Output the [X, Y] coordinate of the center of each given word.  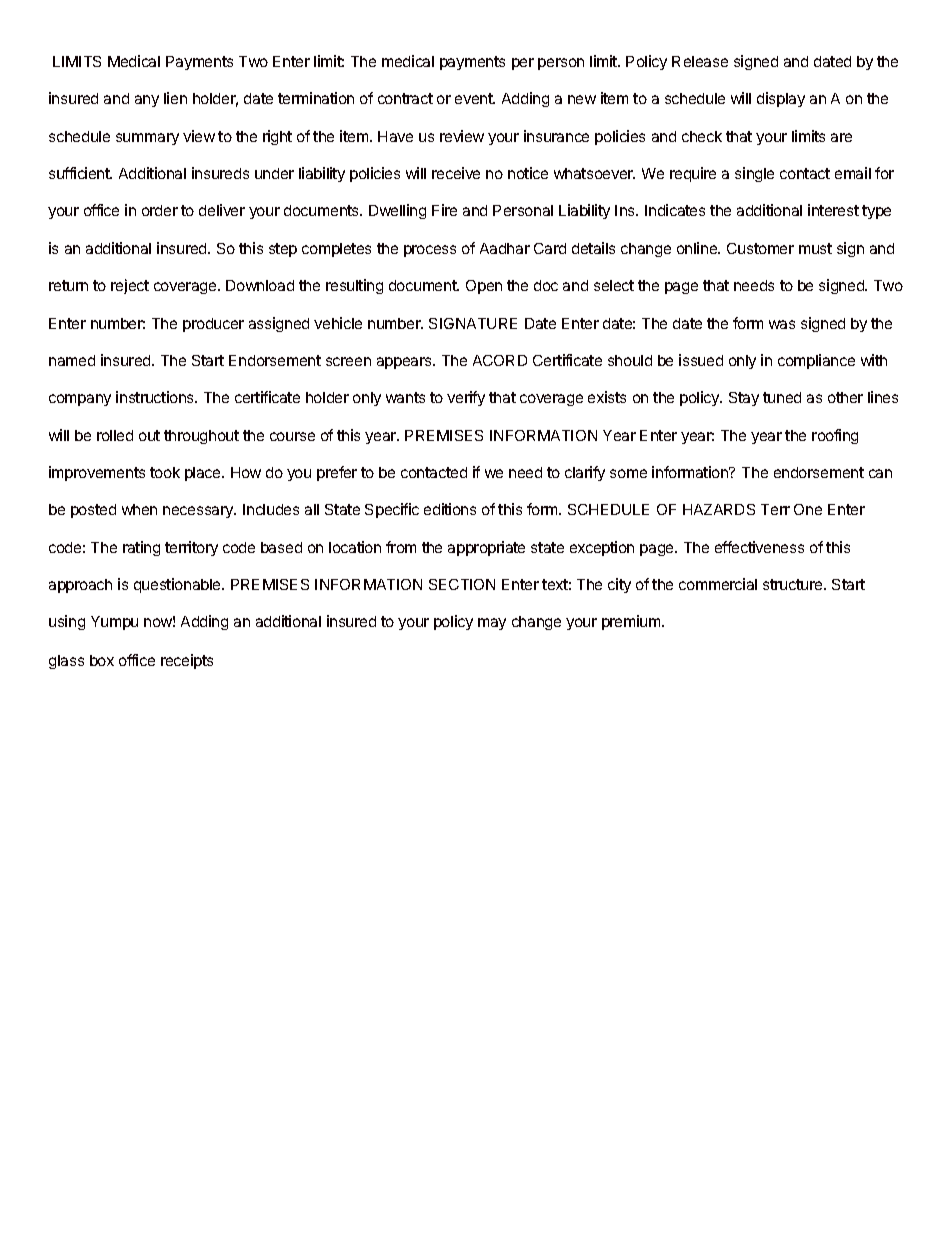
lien [175, 98]
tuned [782, 397]
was [782, 324]
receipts [187, 661]
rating [141, 548]
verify [466, 398]
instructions [156, 397]
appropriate [486, 548]
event [475, 98]
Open [484, 287]
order [160, 210]
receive [456, 173]
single [754, 174]
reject [130, 286]
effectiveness [759, 547]
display [781, 99]
